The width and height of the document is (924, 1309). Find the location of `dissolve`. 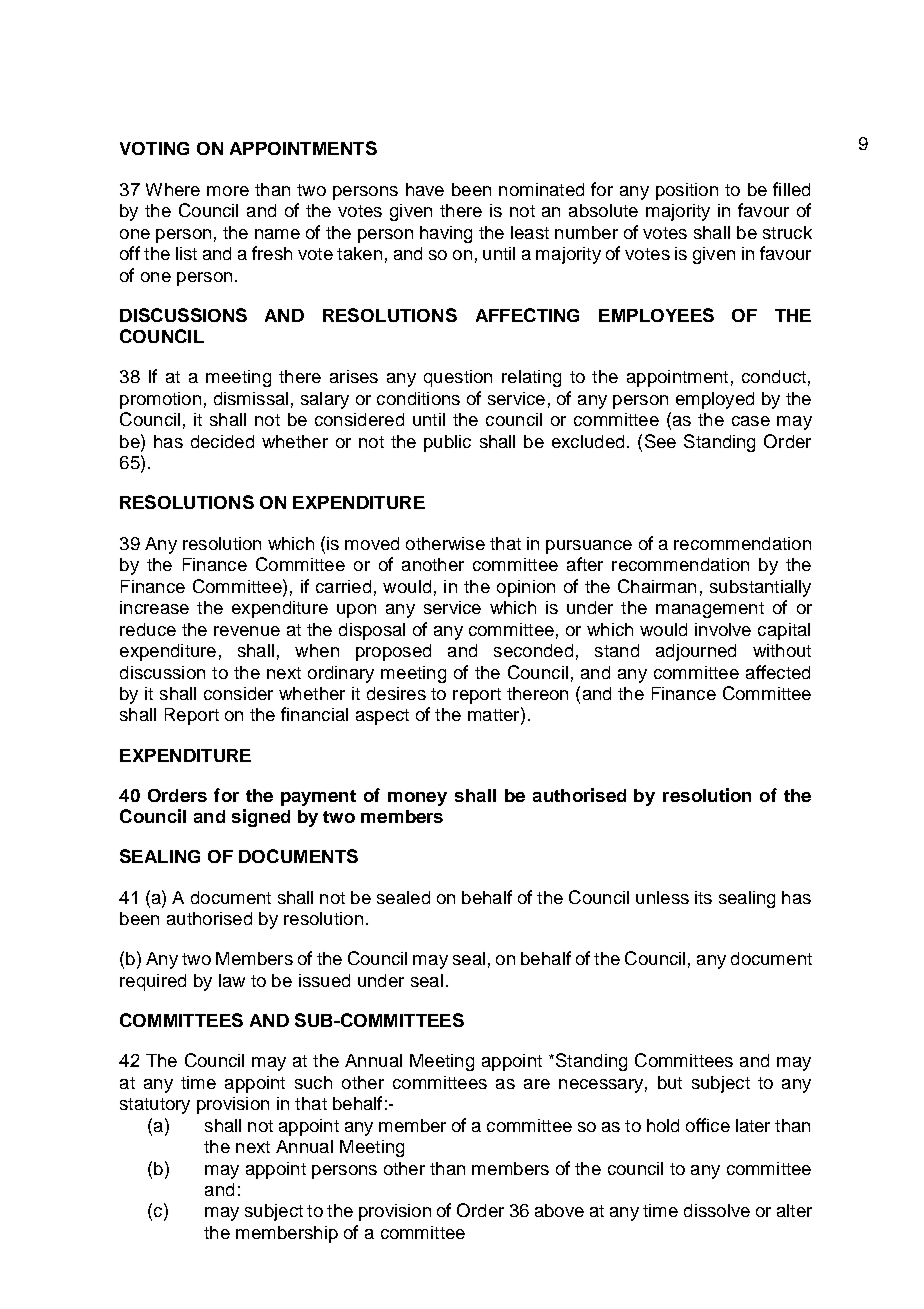

dissolve is located at coordinates (717, 1210).
